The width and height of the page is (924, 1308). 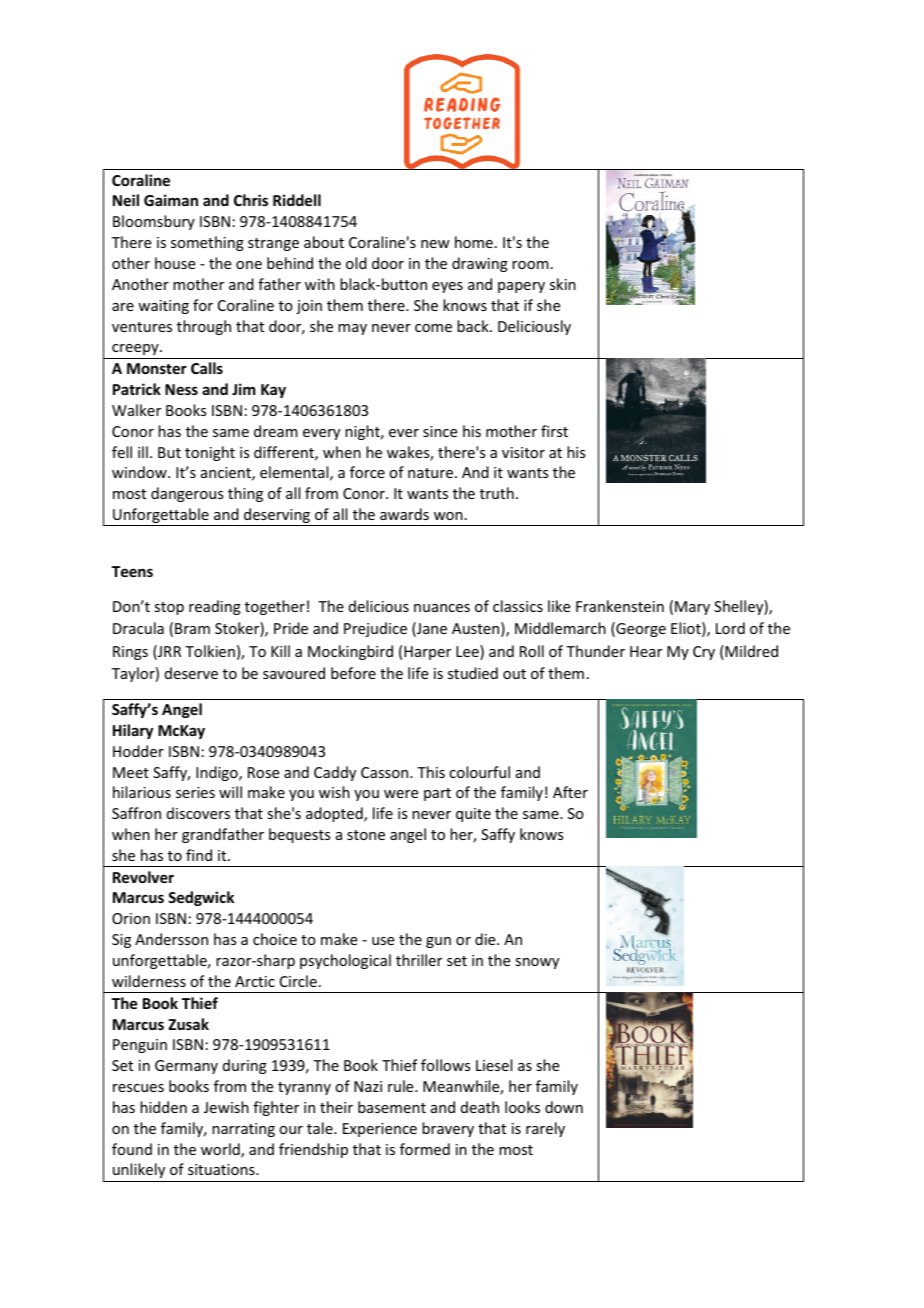 What do you see at coordinates (438, 942) in the page?
I see `gun` at bounding box center [438, 942].
